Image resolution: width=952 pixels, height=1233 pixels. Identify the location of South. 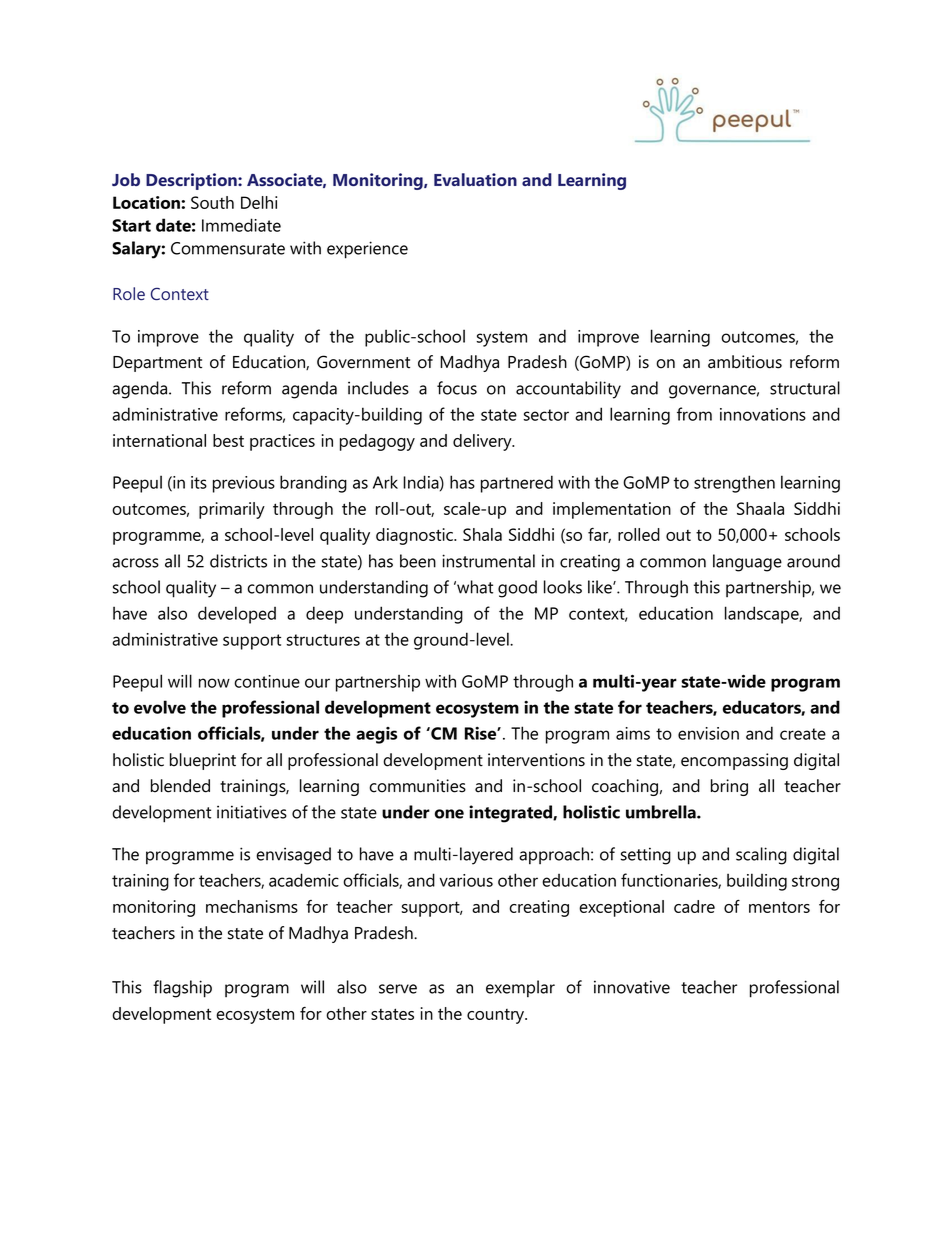
(212, 202).
